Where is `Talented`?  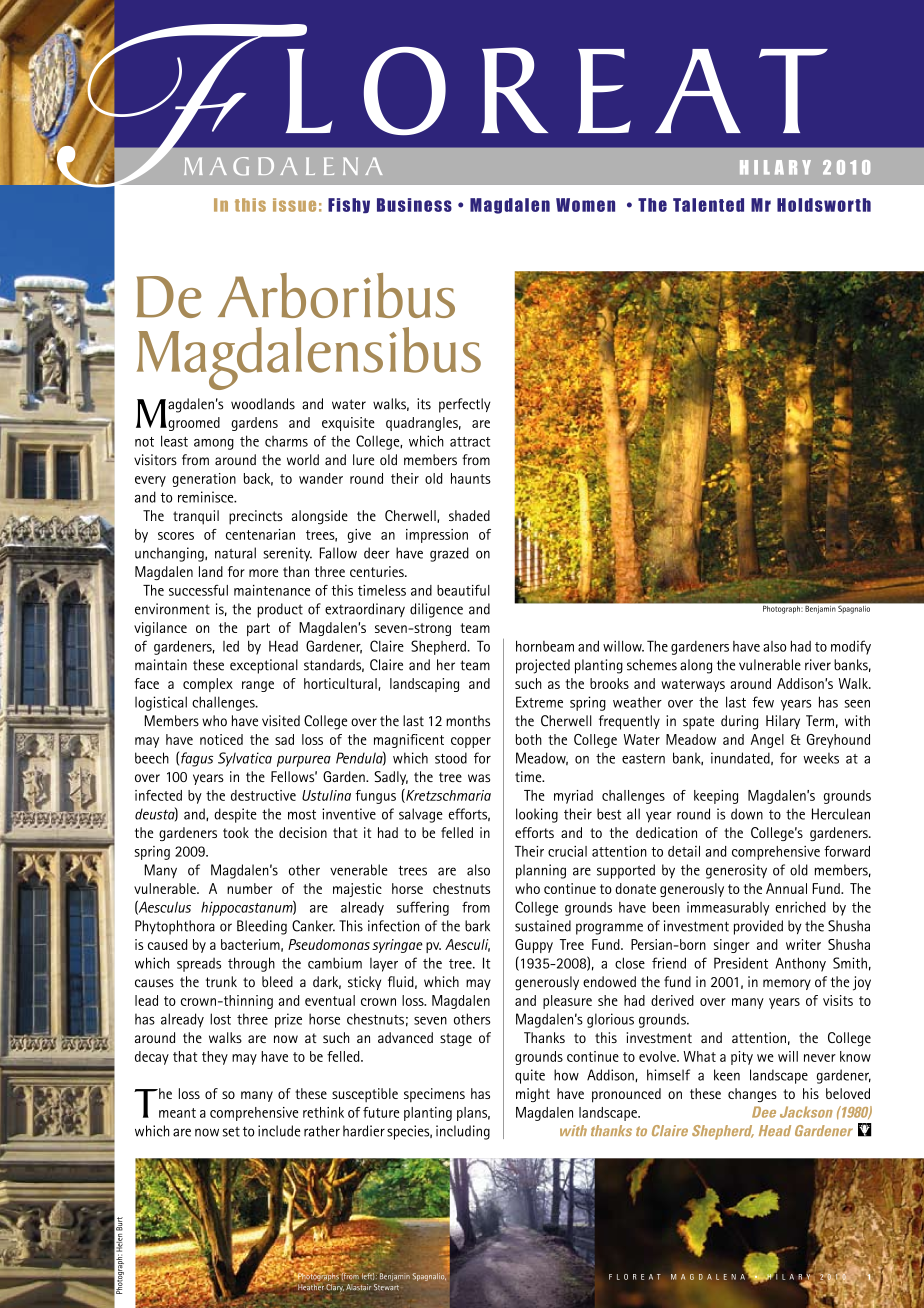
Talented is located at coordinates (708, 205).
